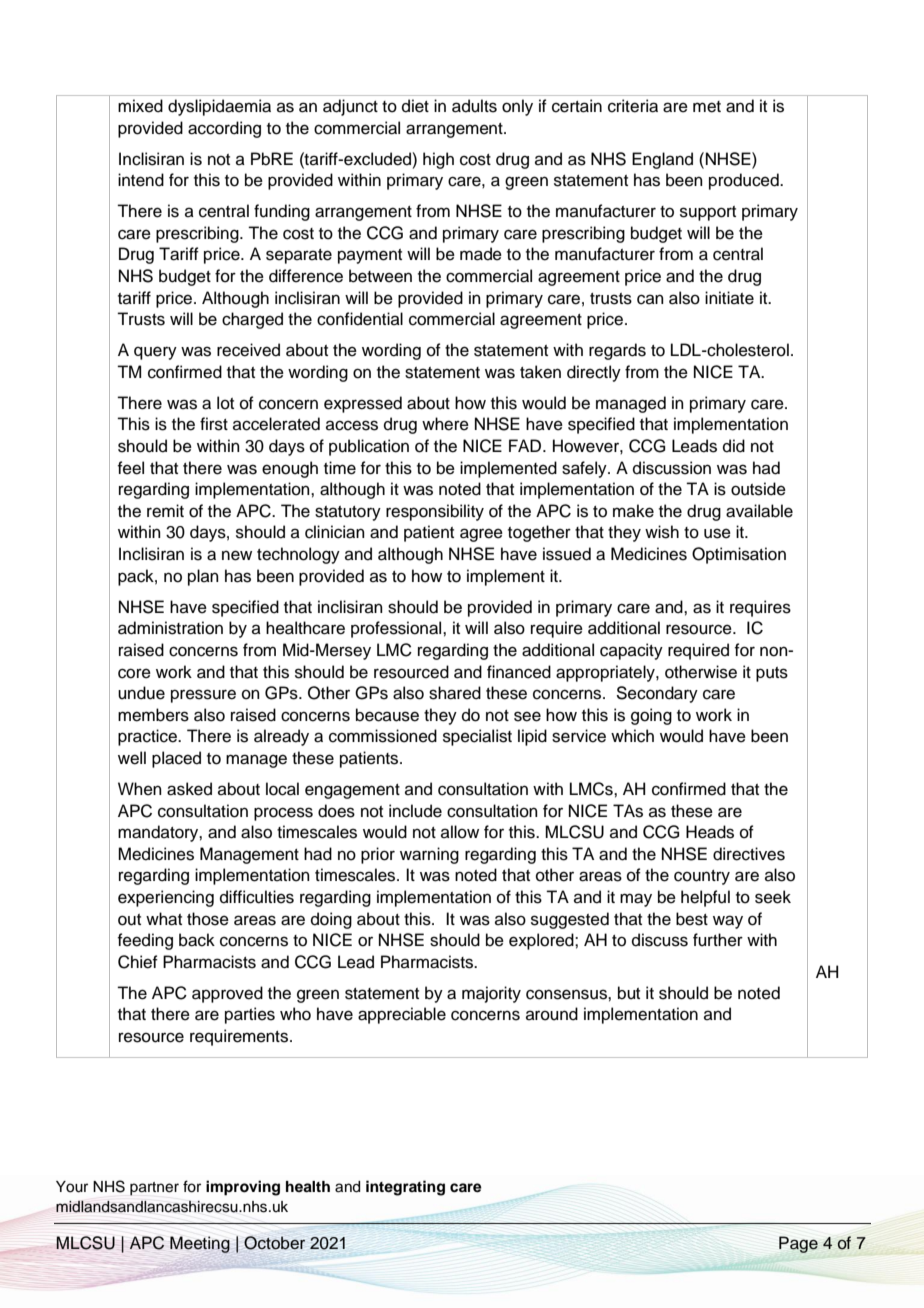 The image size is (924, 1308). I want to click on integrating, so click(405, 1188).
